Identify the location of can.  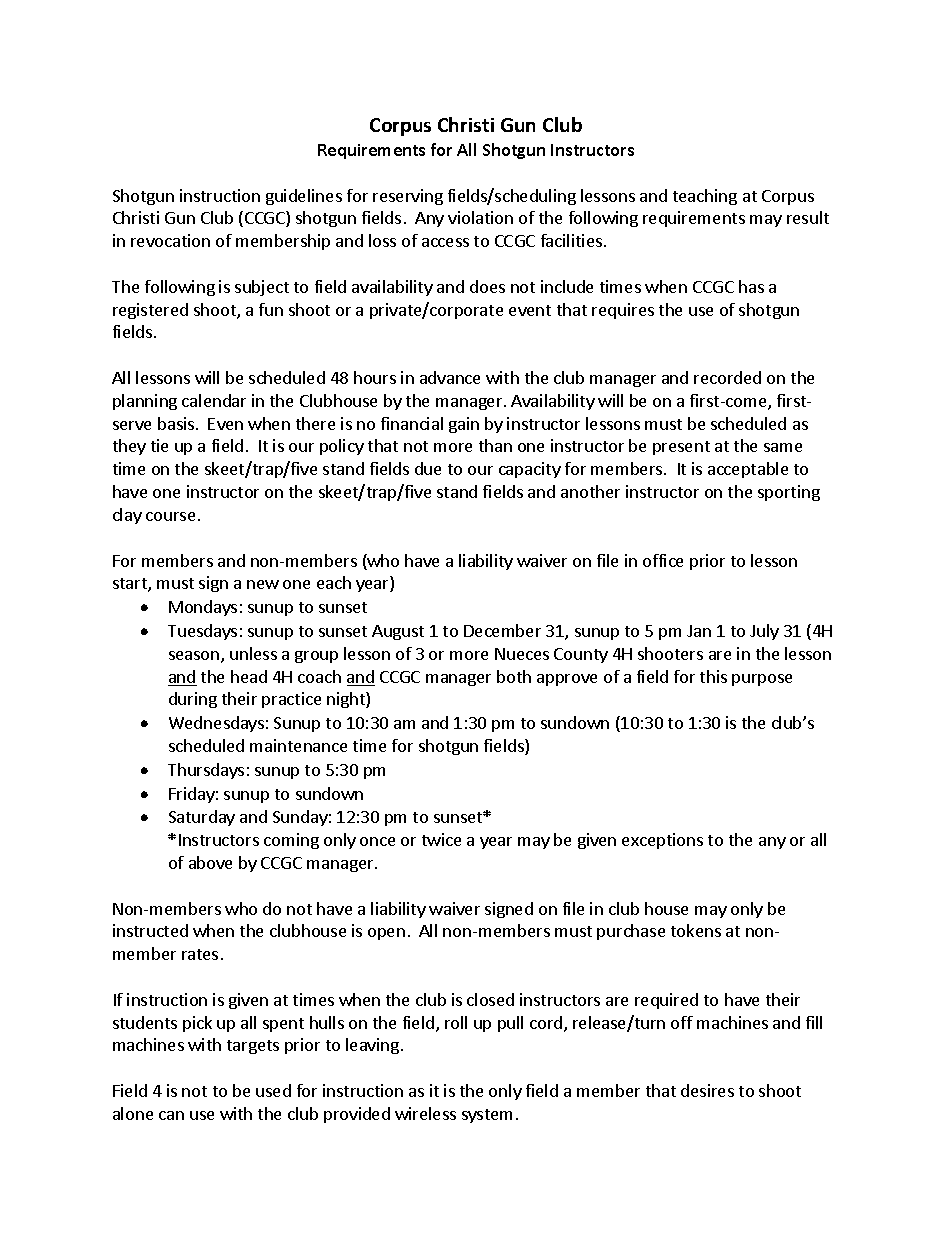
(171, 1115).
